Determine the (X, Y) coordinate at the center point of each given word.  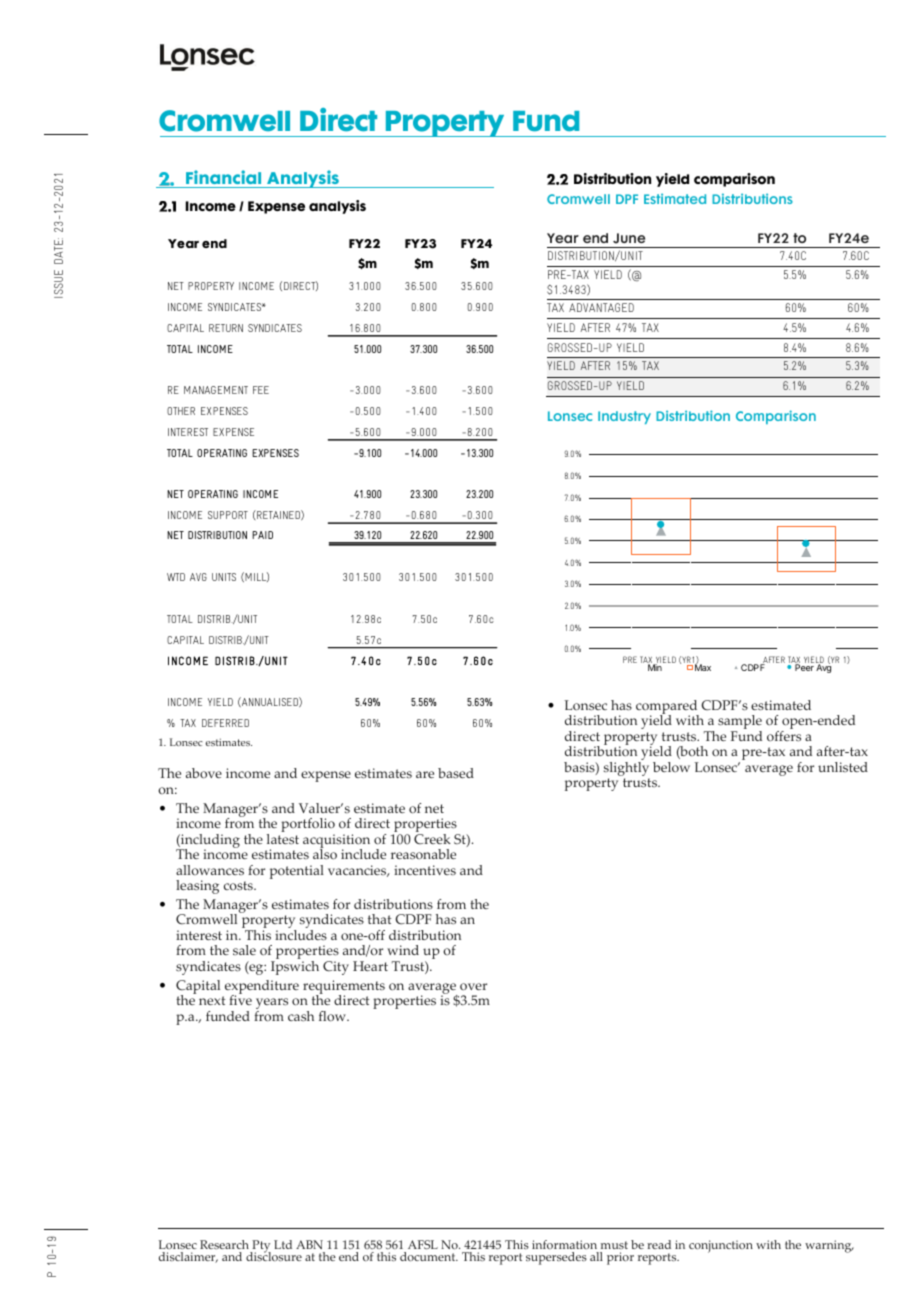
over (473, 987)
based (456, 773)
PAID (262, 535)
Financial (223, 177)
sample (740, 723)
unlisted (843, 767)
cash (301, 1016)
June (629, 238)
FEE (261, 390)
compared (667, 708)
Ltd (283, 1244)
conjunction (721, 1246)
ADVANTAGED (601, 307)
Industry (624, 417)
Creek (432, 839)
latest (283, 839)
